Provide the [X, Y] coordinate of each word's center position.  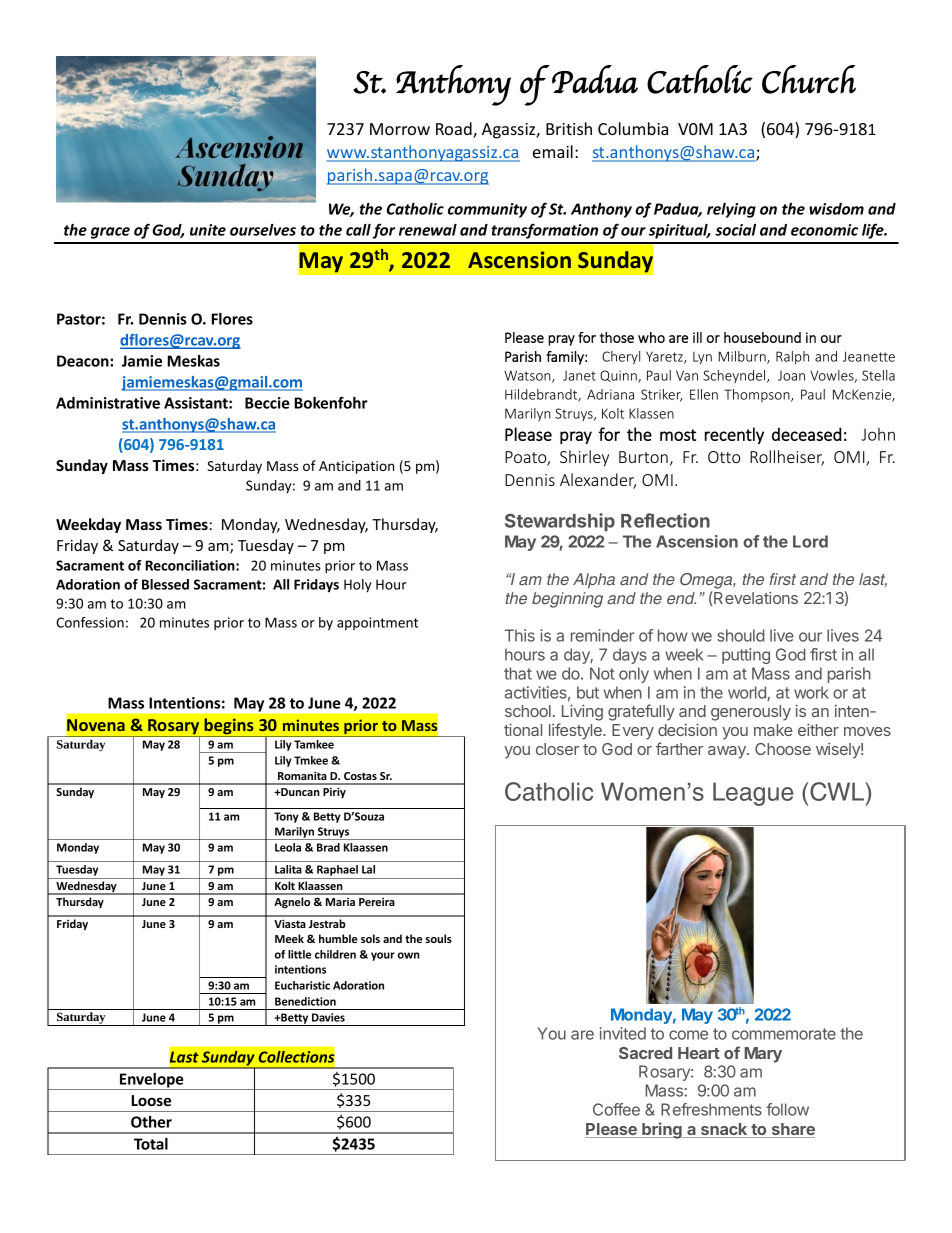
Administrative [108, 403]
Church [809, 79]
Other [151, 1122]
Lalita [288, 869]
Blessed [165, 584]
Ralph [792, 357]
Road [455, 130]
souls [438, 938]
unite [208, 230]
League [753, 794]
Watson [528, 376]
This [520, 635]
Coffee [616, 1109]
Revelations [755, 597]
